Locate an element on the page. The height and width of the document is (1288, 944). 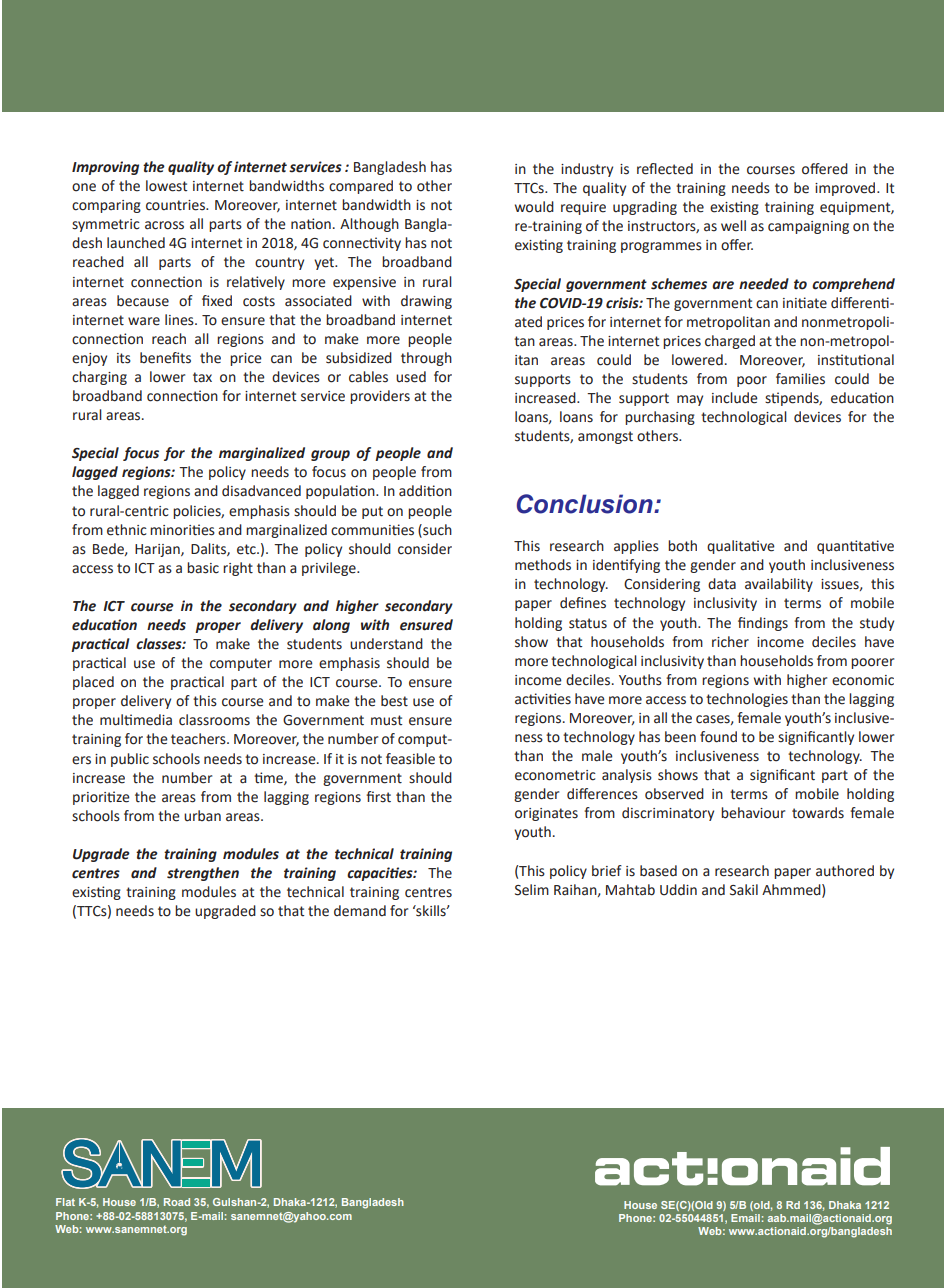
campaigning is located at coordinates (808, 227).
